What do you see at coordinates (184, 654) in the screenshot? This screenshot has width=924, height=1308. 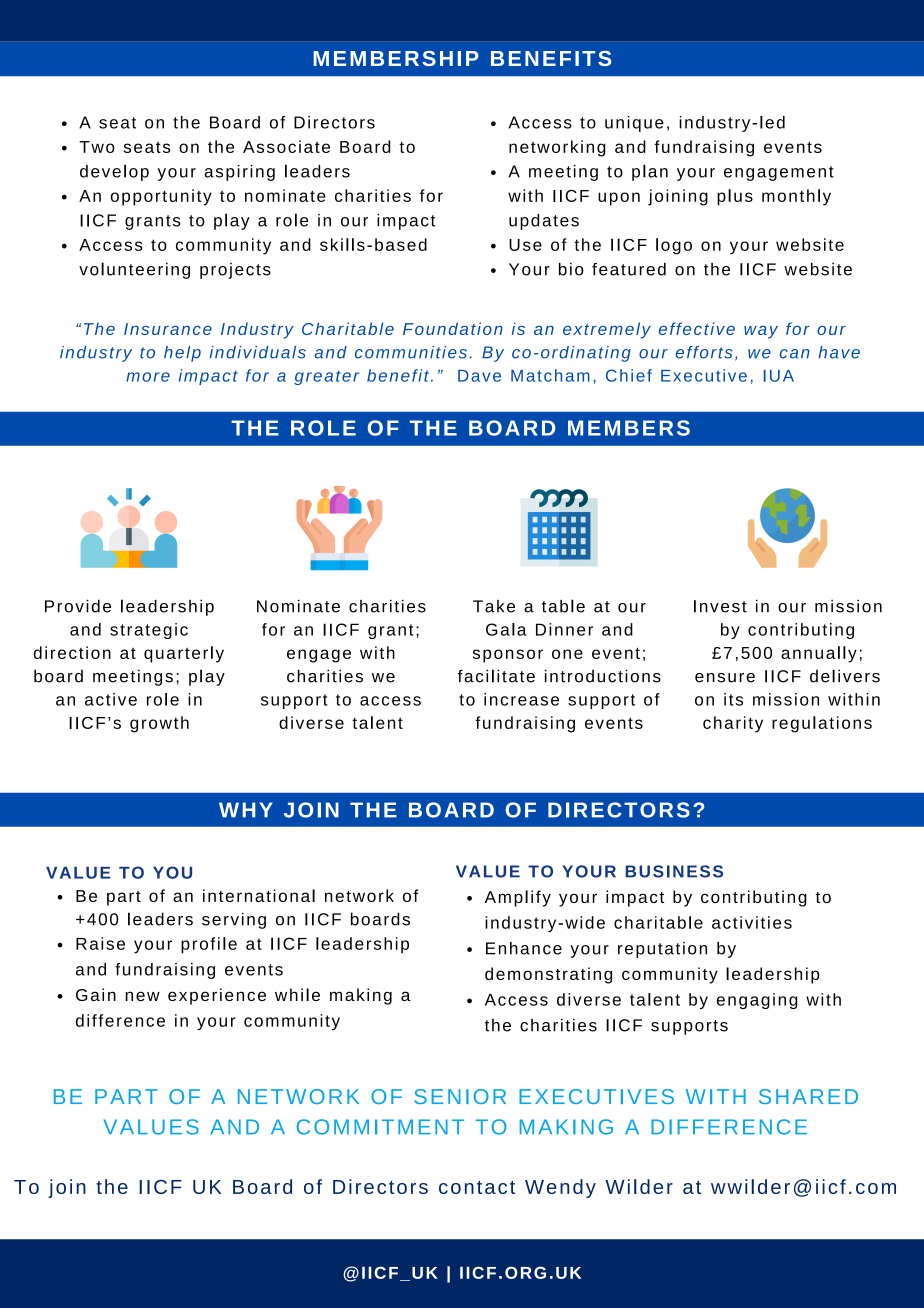 I see `quarterly` at bounding box center [184, 654].
